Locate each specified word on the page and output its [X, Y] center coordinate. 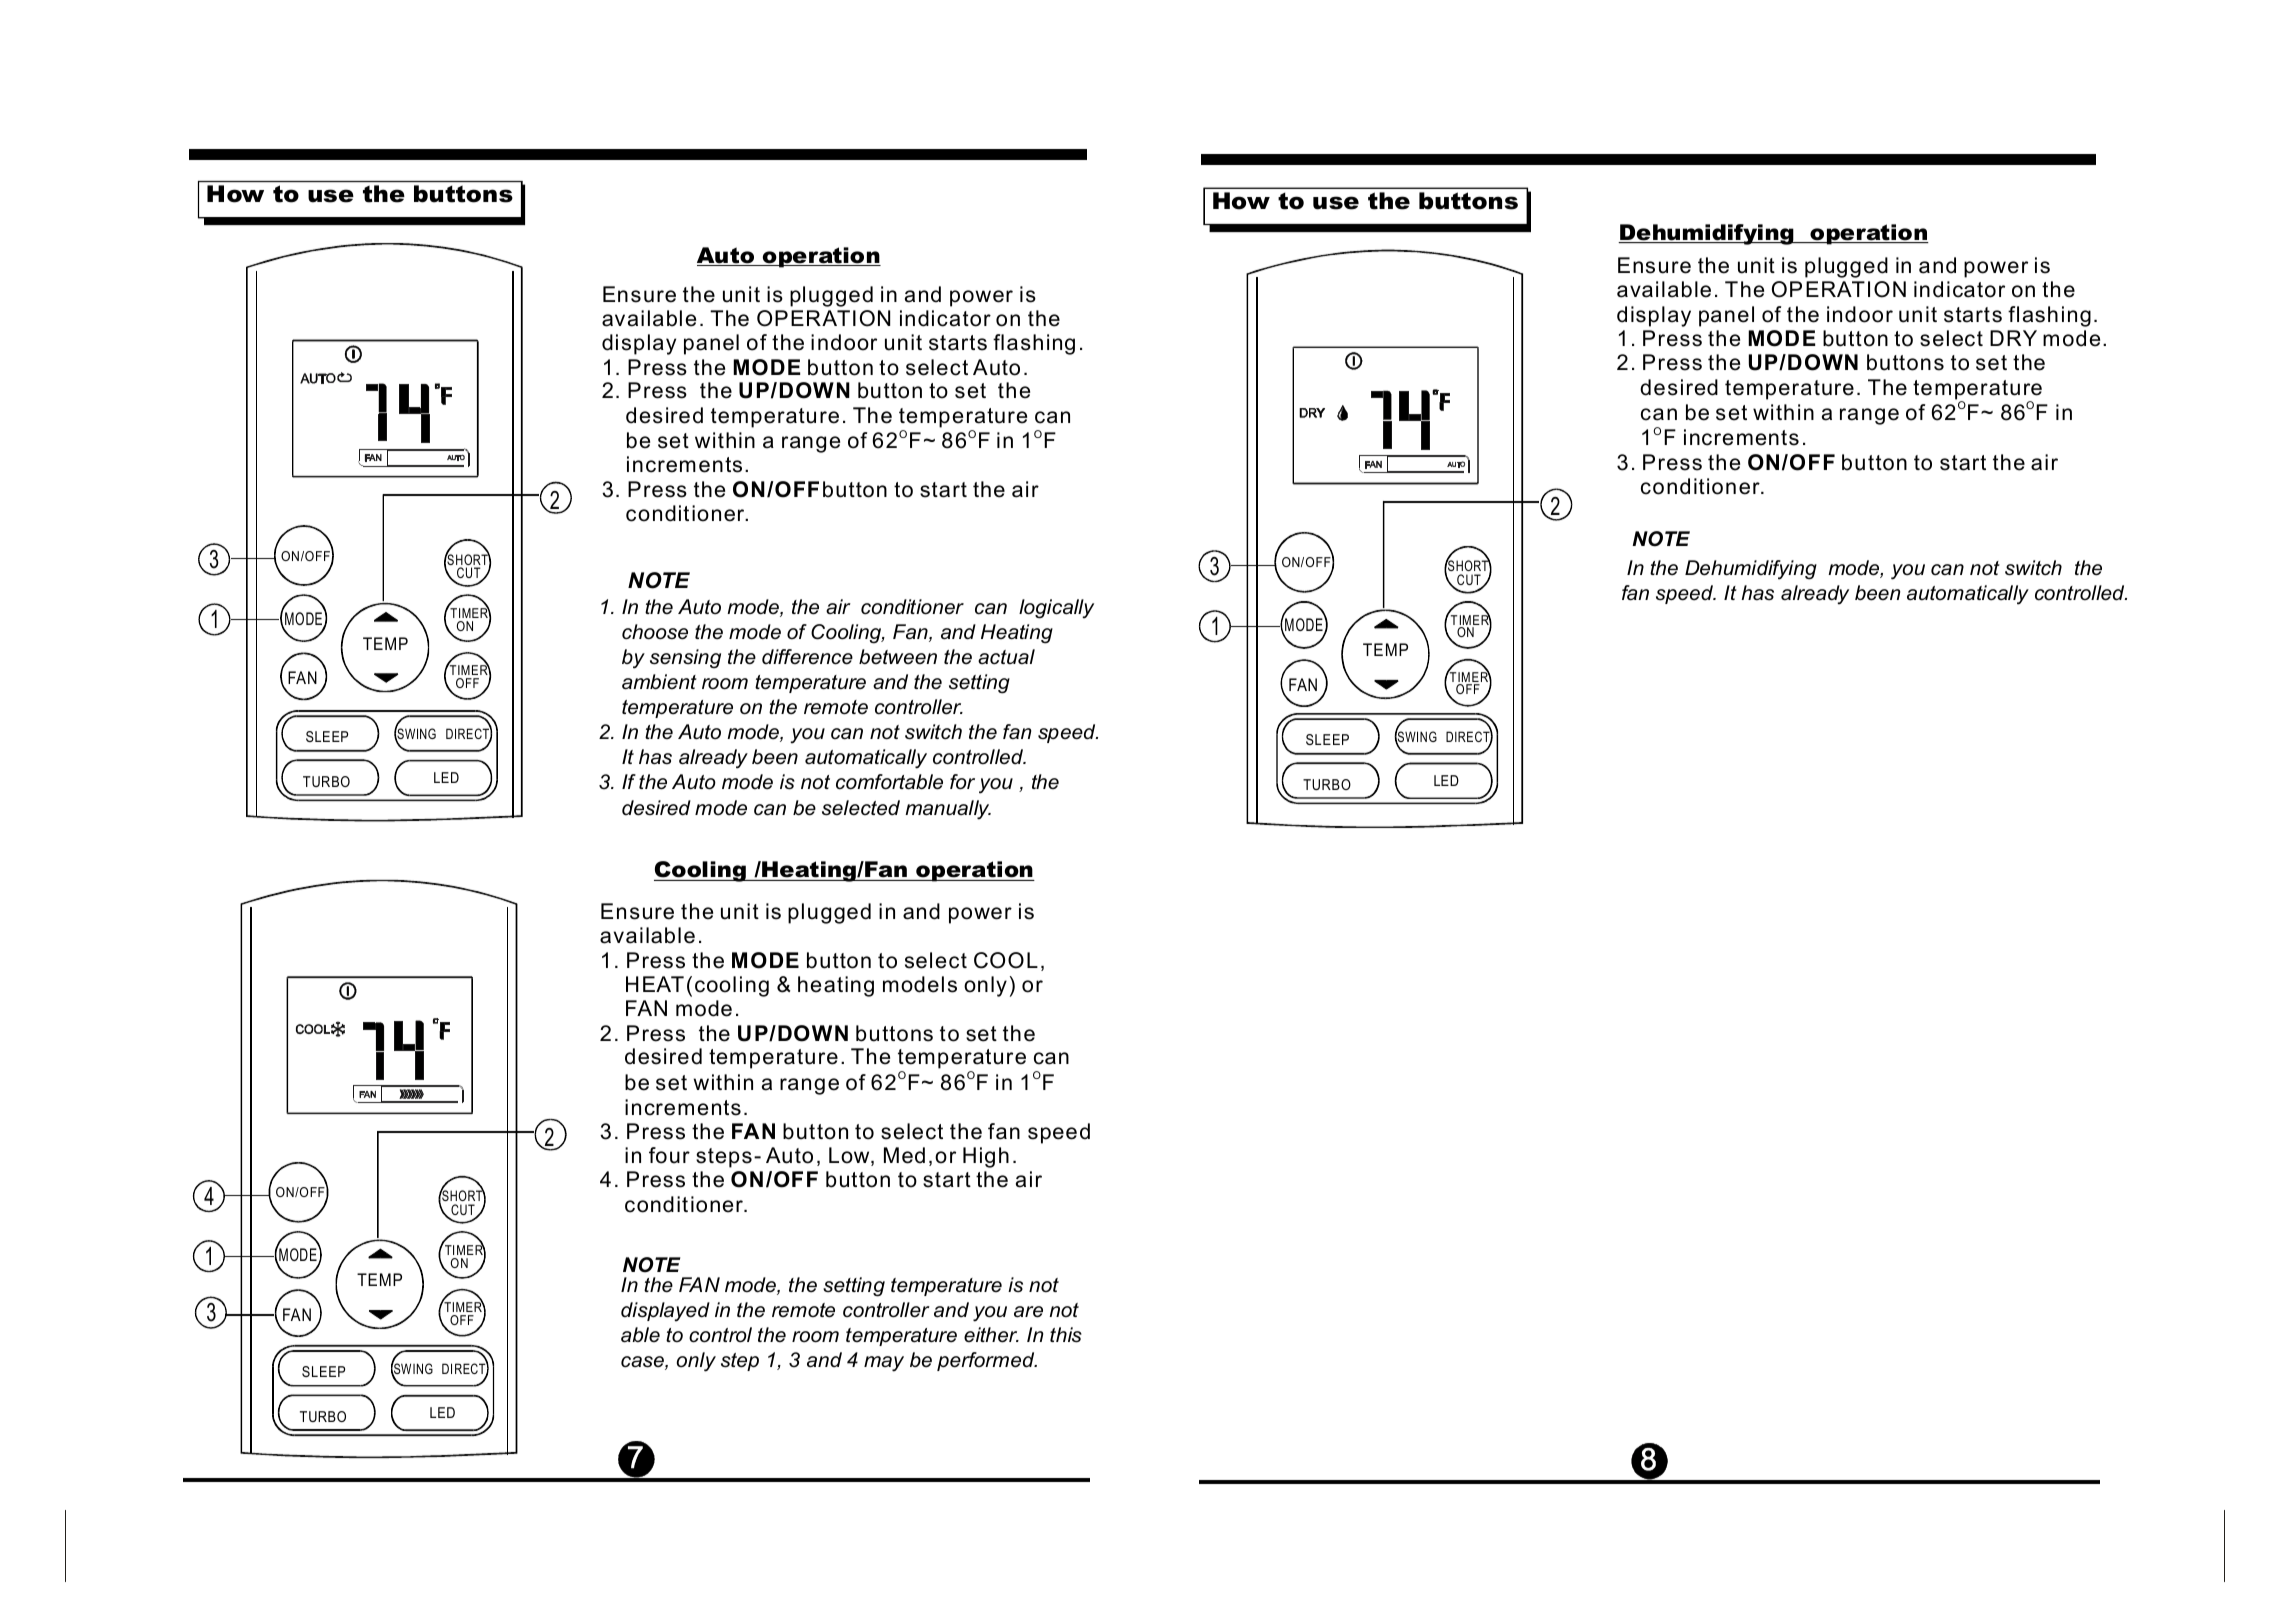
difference [807, 657]
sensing [685, 659]
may [884, 1364]
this [1066, 1335]
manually [948, 810]
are [1028, 1312]
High [986, 1157]
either [991, 1335]
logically [1056, 609]
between [898, 657]
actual [1006, 657]
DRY [2013, 338]
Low [850, 1156]
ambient [659, 682]
